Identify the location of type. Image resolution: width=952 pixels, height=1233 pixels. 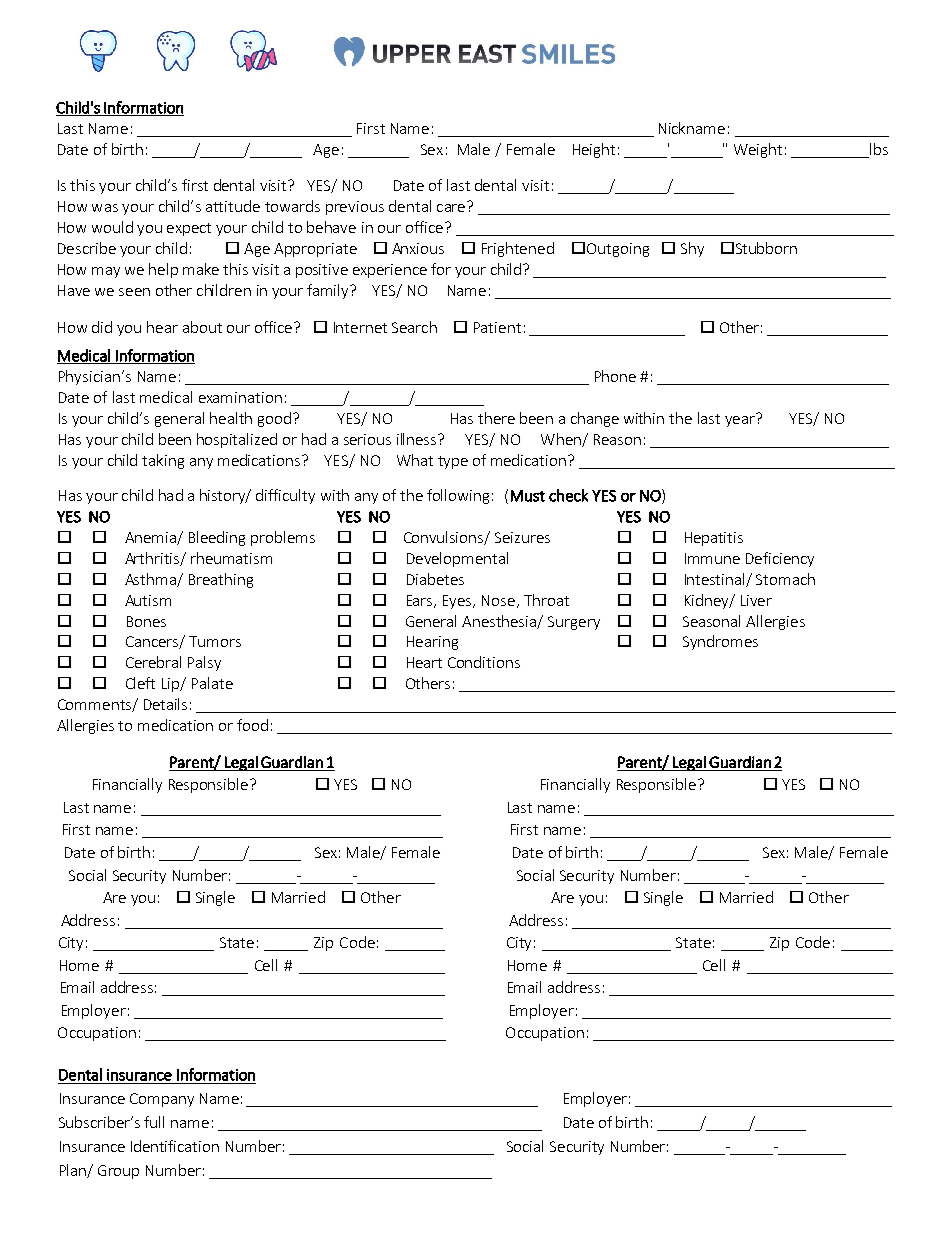
(453, 462).
